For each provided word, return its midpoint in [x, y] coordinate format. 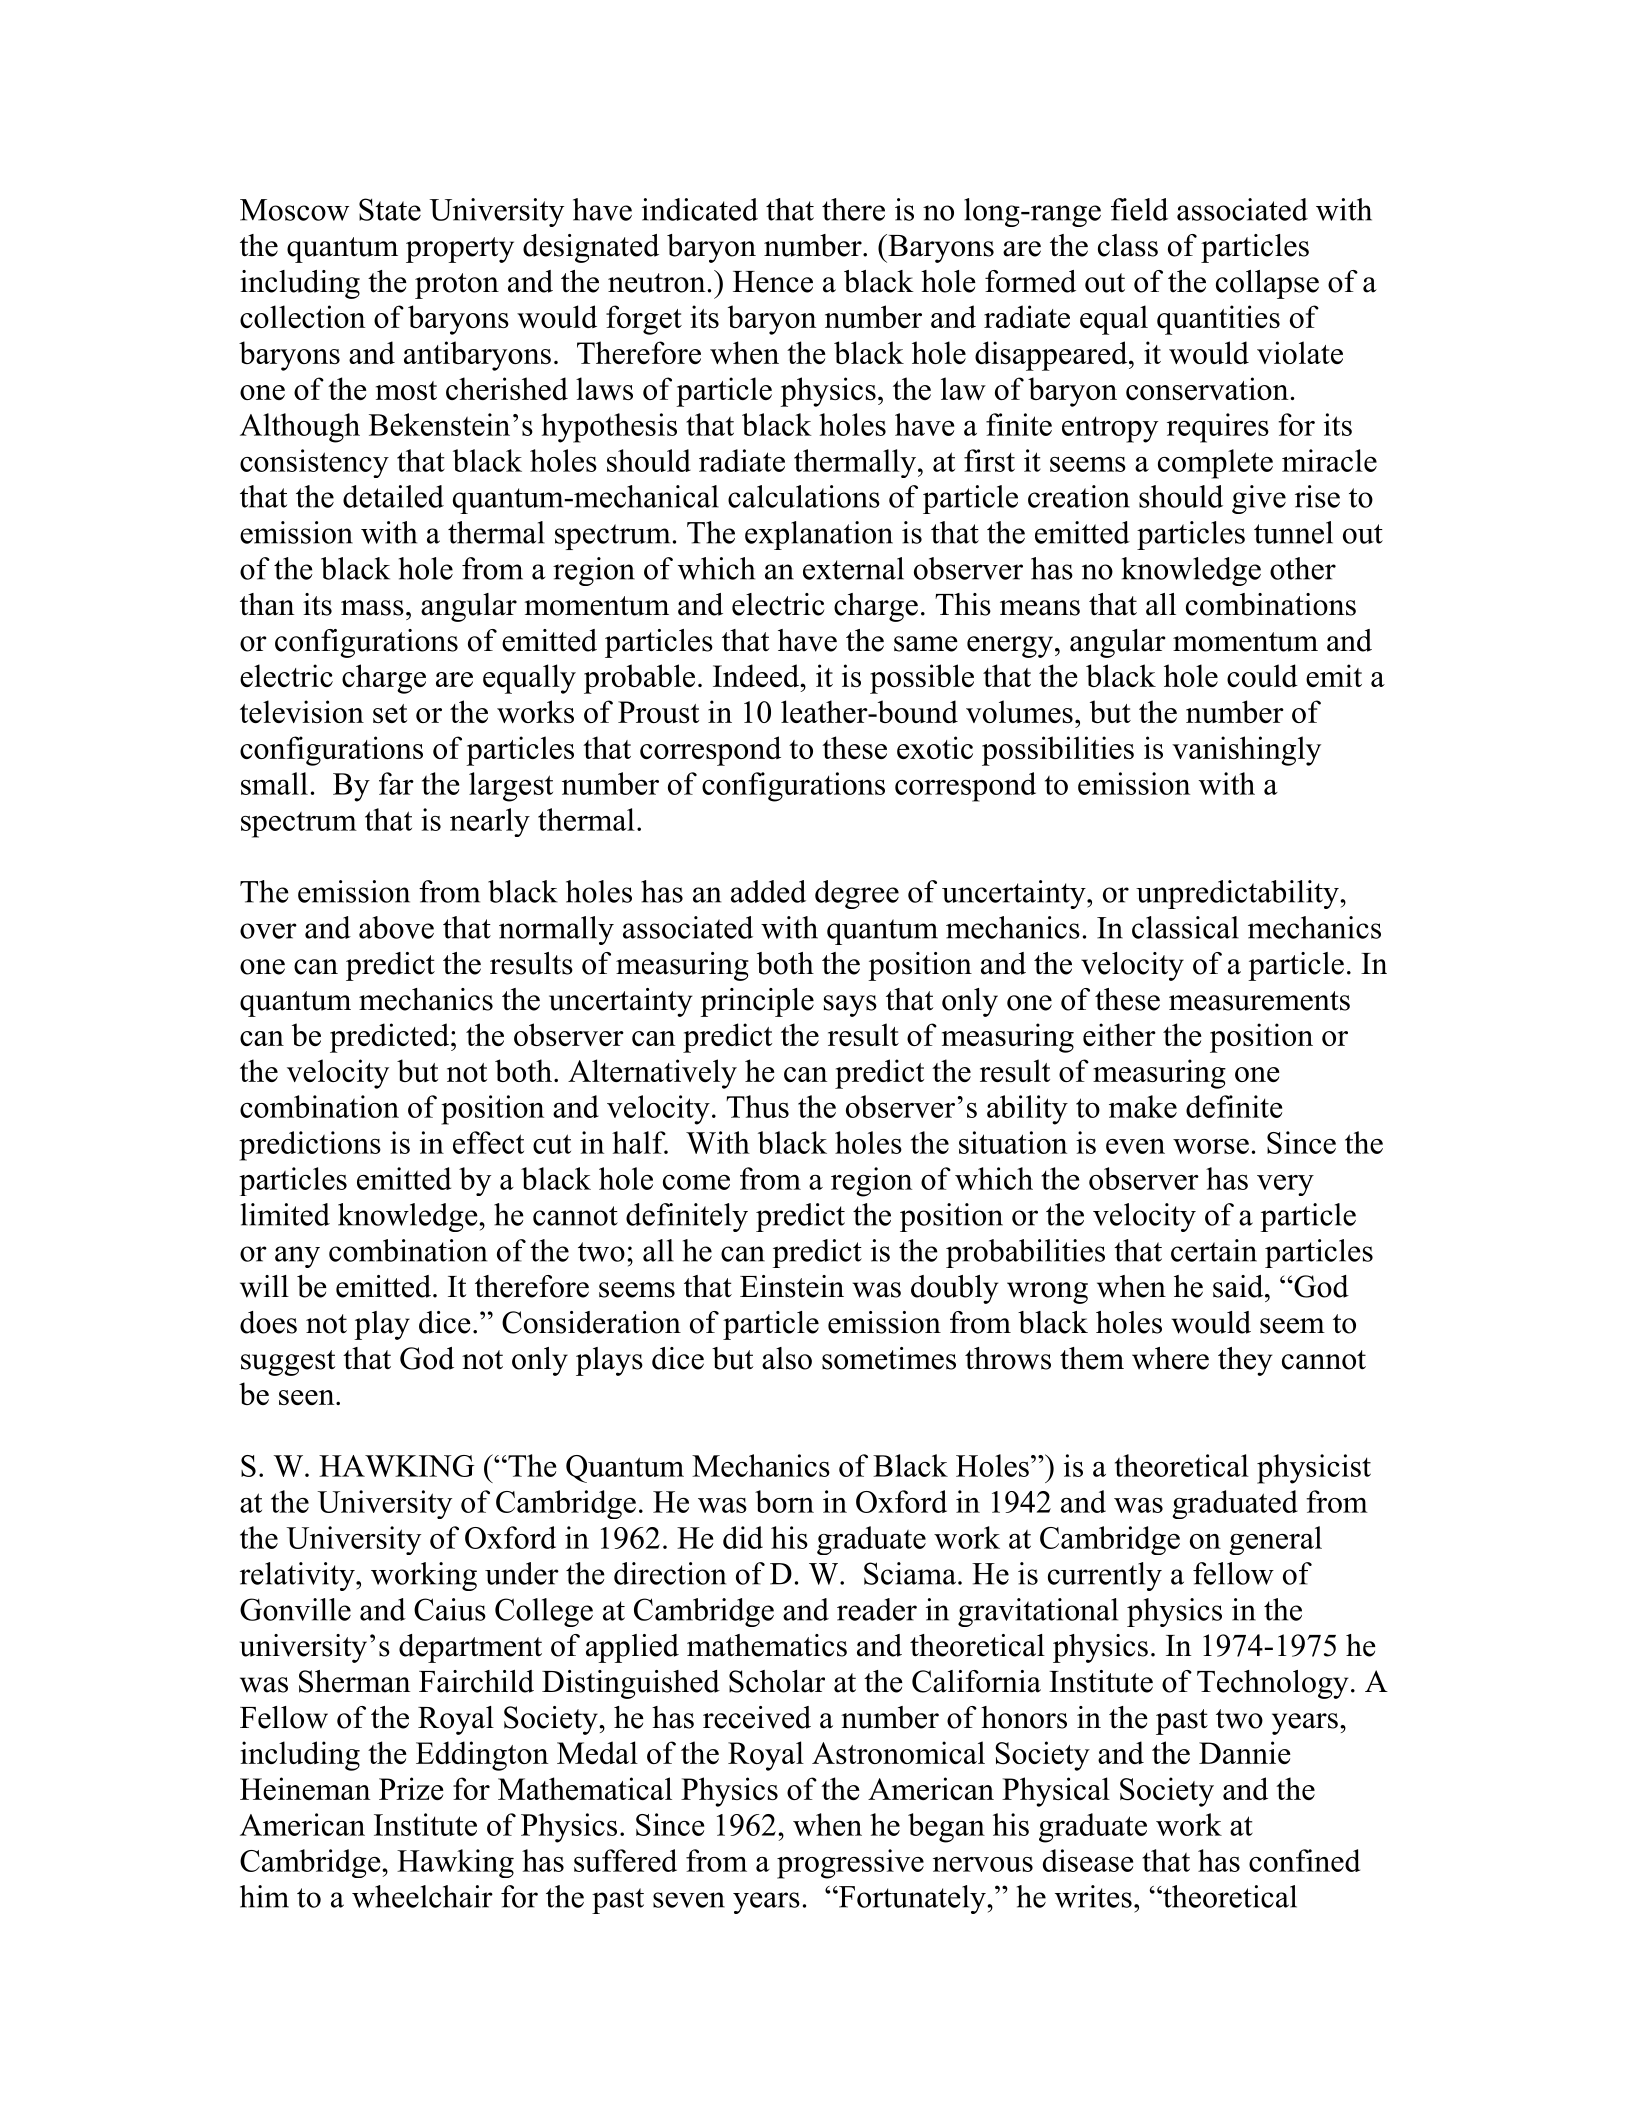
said [1239, 1286]
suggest [288, 1363]
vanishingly [1246, 751]
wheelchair [422, 1896]
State [390, 209]
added [768, 891]
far [396, 783]
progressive [850, 1864]
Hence [773, 282]
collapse [1267, 284]
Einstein [792, 1286]
